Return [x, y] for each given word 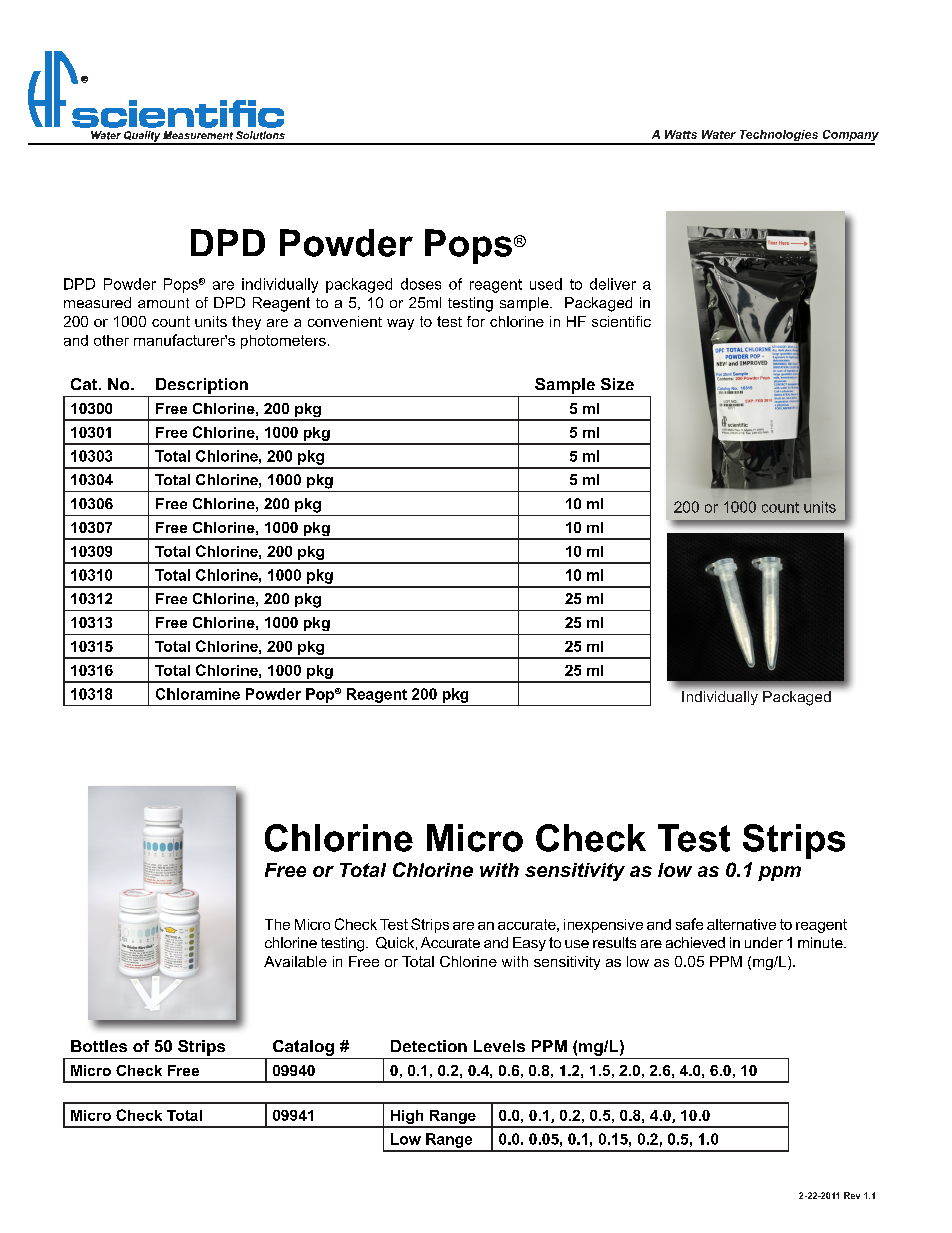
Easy [529, 944]
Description [202, 386]
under [764, 942]
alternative [741, 924]
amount [163, 303]
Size [617, 384]
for [476, 321]
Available [295, 961]
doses [421, 284]
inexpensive [603, 926]
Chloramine [198, 694]
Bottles [99, 1046]
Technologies [779, 137]
